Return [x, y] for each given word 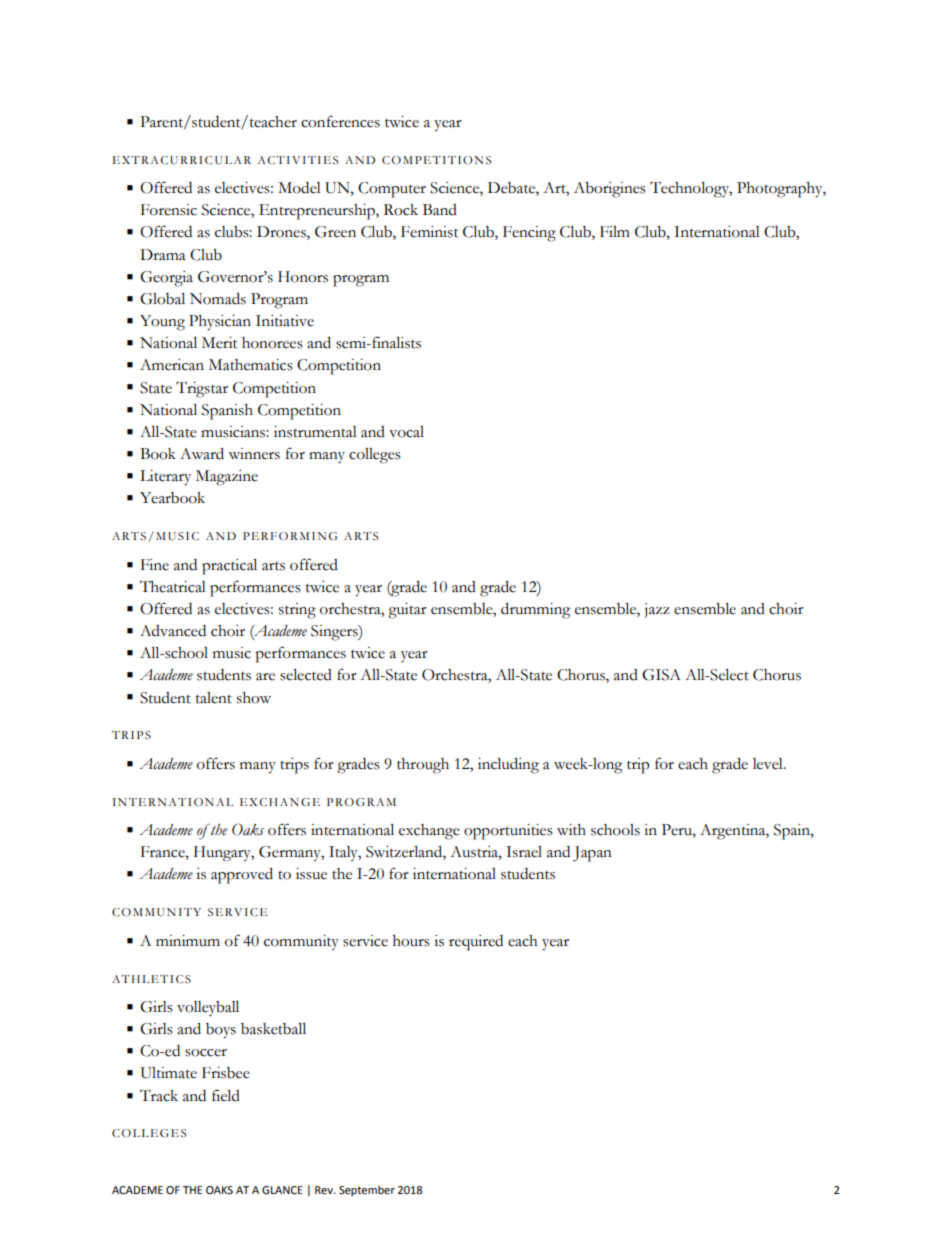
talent [214, 698]
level [769, 764]
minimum [188, 940]
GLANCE [282, 1190]
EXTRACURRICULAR [182, 160]
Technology [691, 189]
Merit [219, 343]
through [423, 766]
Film [615, 231]
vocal [406, 432]
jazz [657, 610]
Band [440, 210]
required [476, 943]
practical [229, 567]
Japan [592, 854]
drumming [535, 611]
